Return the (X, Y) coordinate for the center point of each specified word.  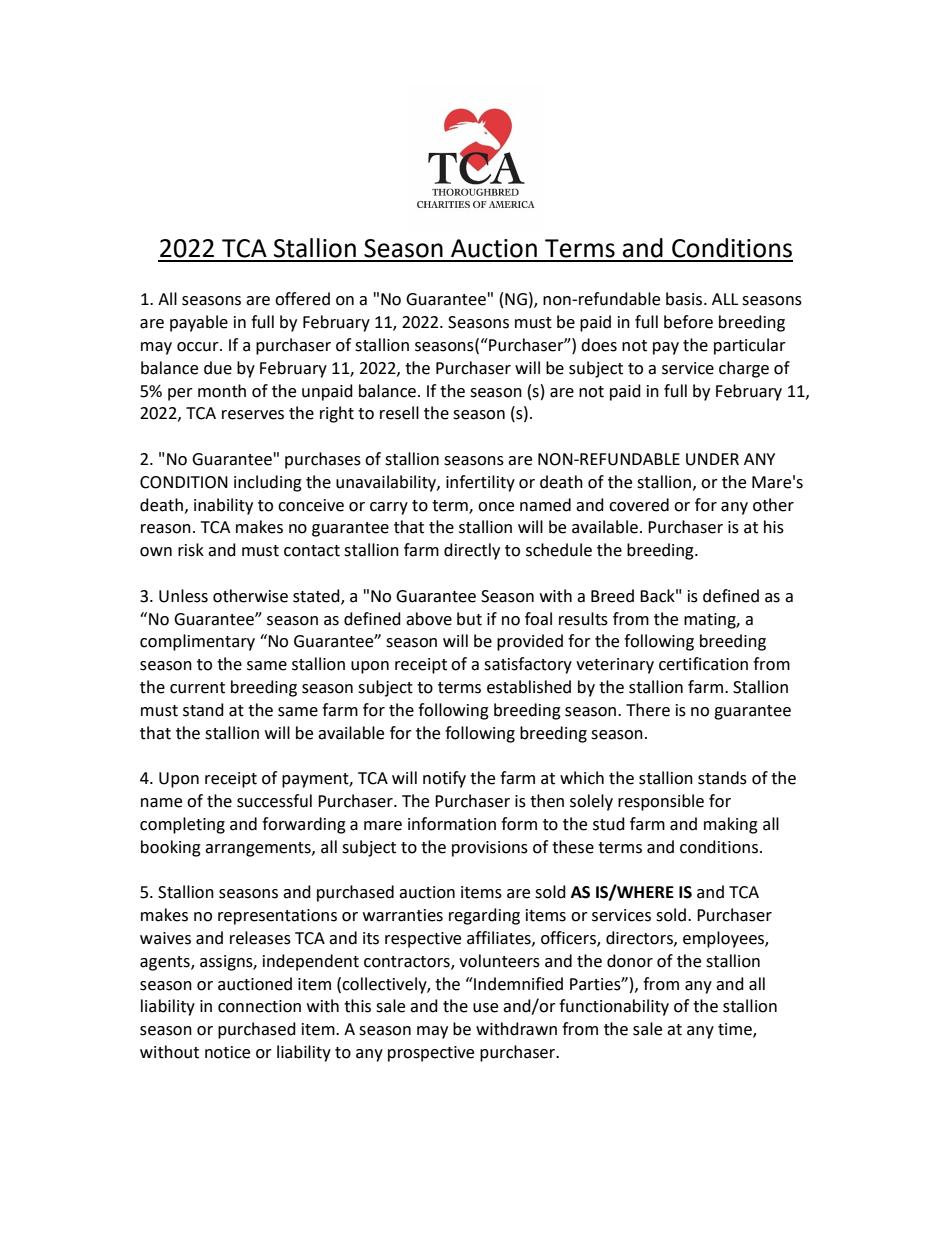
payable (199, 323)
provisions (490, 849)
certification (703, 664)
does (599, 345)
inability (223, 506)
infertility (480, 483)
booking (171, 848)
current (197, 688)
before (688, 322)
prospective (431, 1054)
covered (639, 505)
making (731, 825)
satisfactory (528, 665)
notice (227, 1052)
